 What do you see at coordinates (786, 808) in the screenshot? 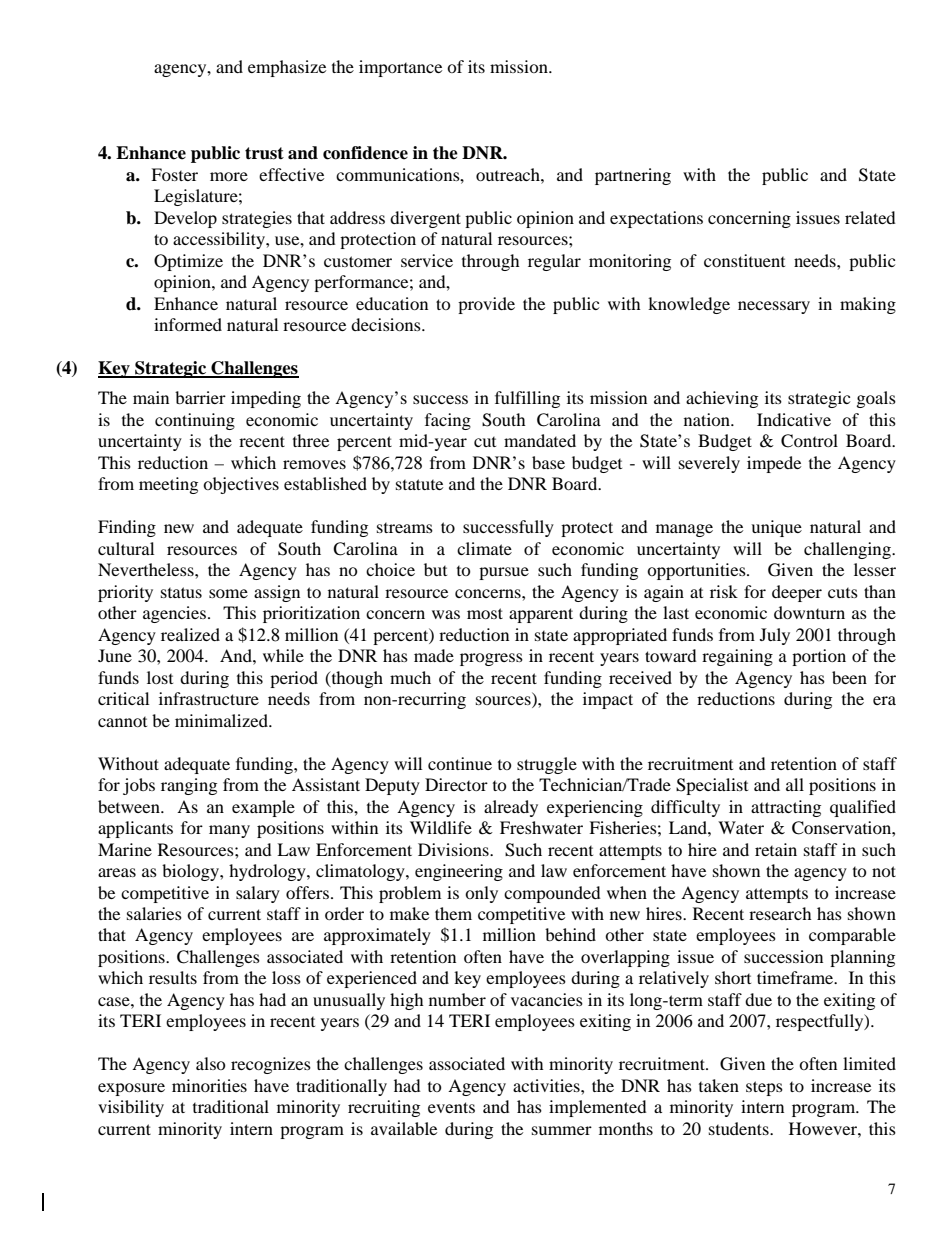
I see `attracting` at bounding box center [786, 808].
